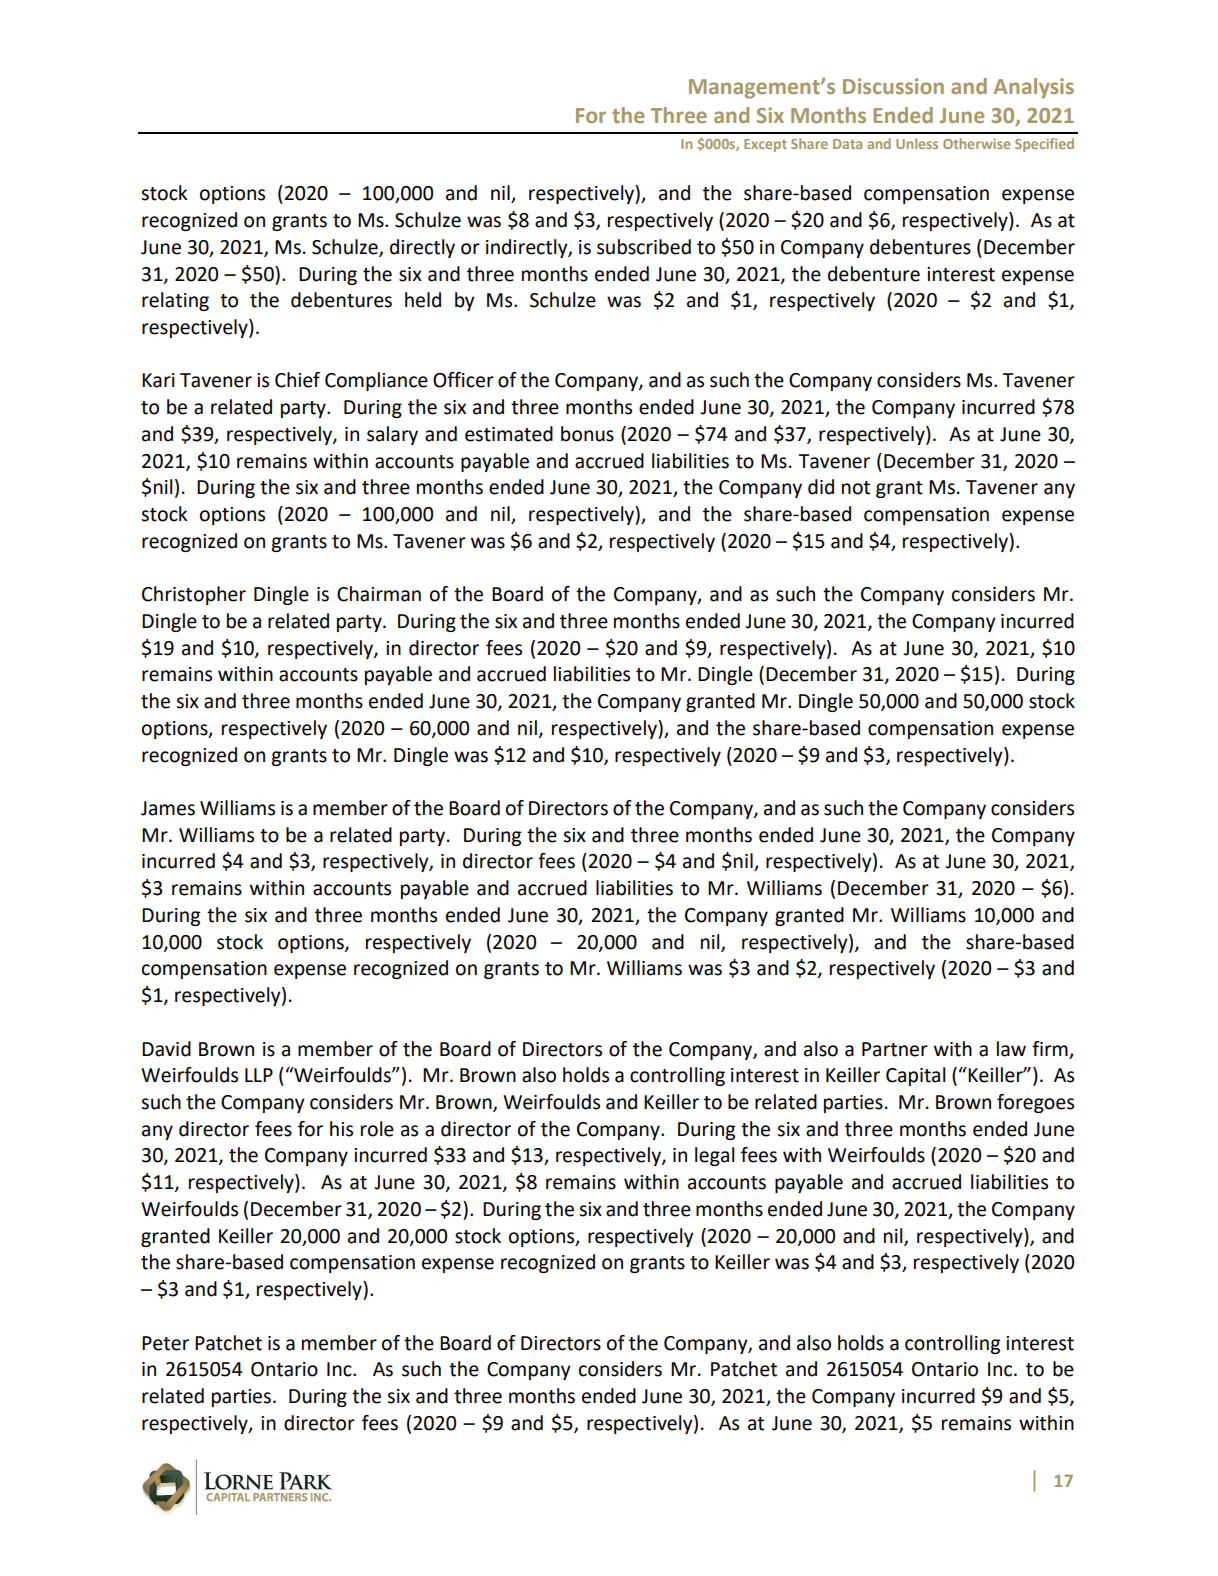  I want to click on did, so click(821, 487).
